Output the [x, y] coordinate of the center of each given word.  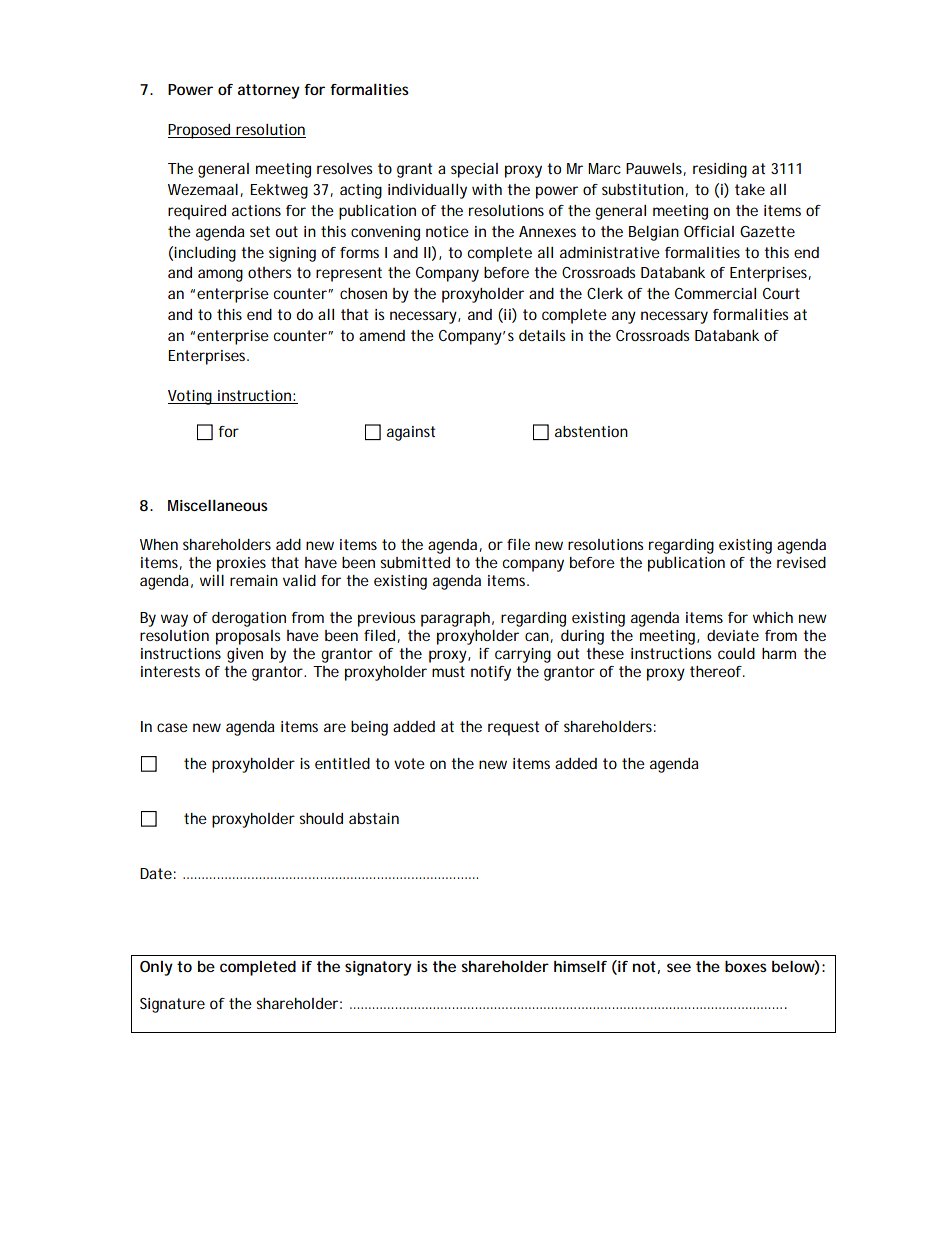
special [474, 170]
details [542, 335]
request [513, 728]
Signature [172, 1005]
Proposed [200, 131]
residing [720, 170]
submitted [415, 562]
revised [801, 562]
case [172, 727]
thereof [717, 671]
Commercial [715, 293]
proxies [241, 564]
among [220, 275]
